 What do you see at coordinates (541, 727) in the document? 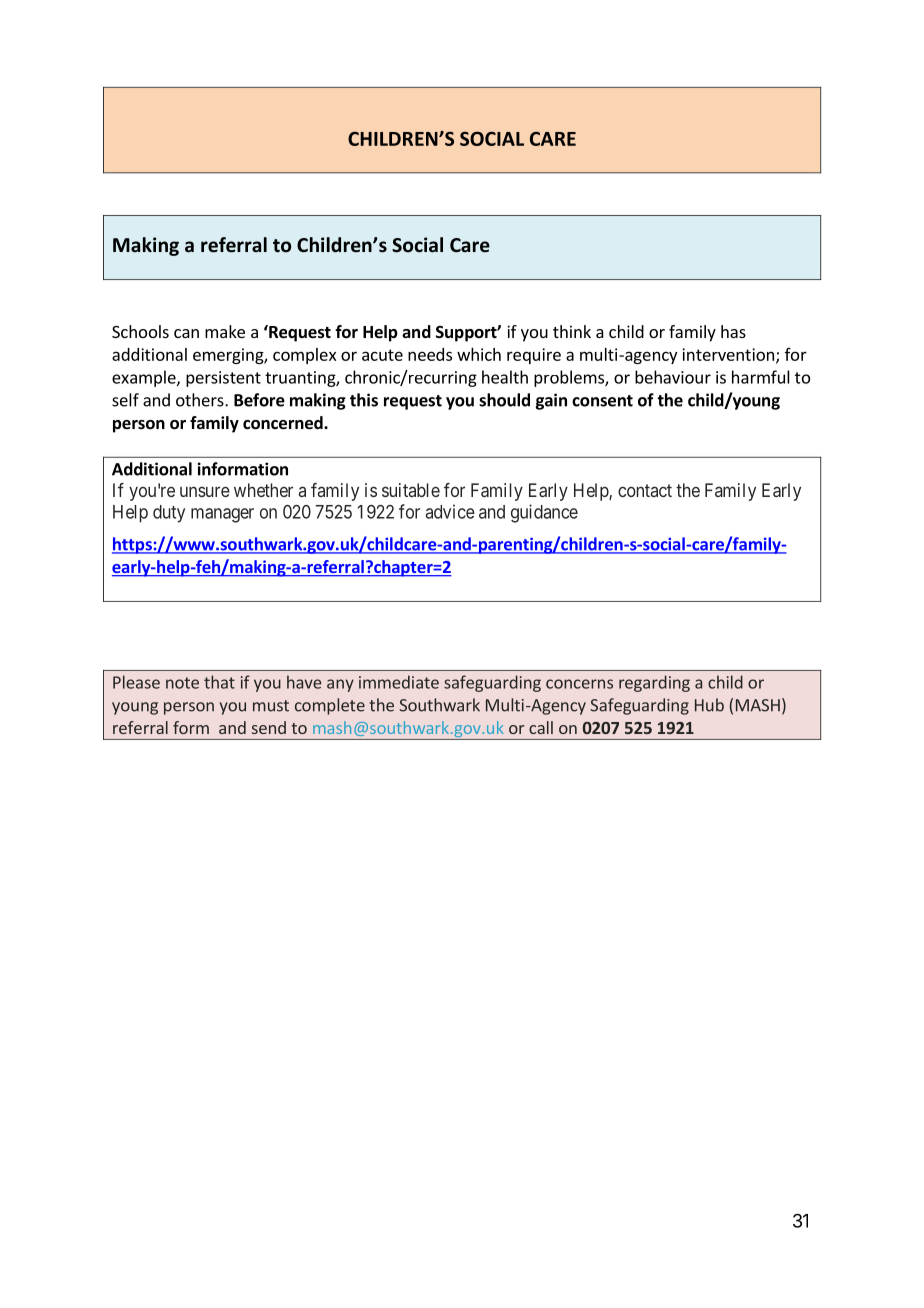
I see `call` at bounding box center [541, 727].
